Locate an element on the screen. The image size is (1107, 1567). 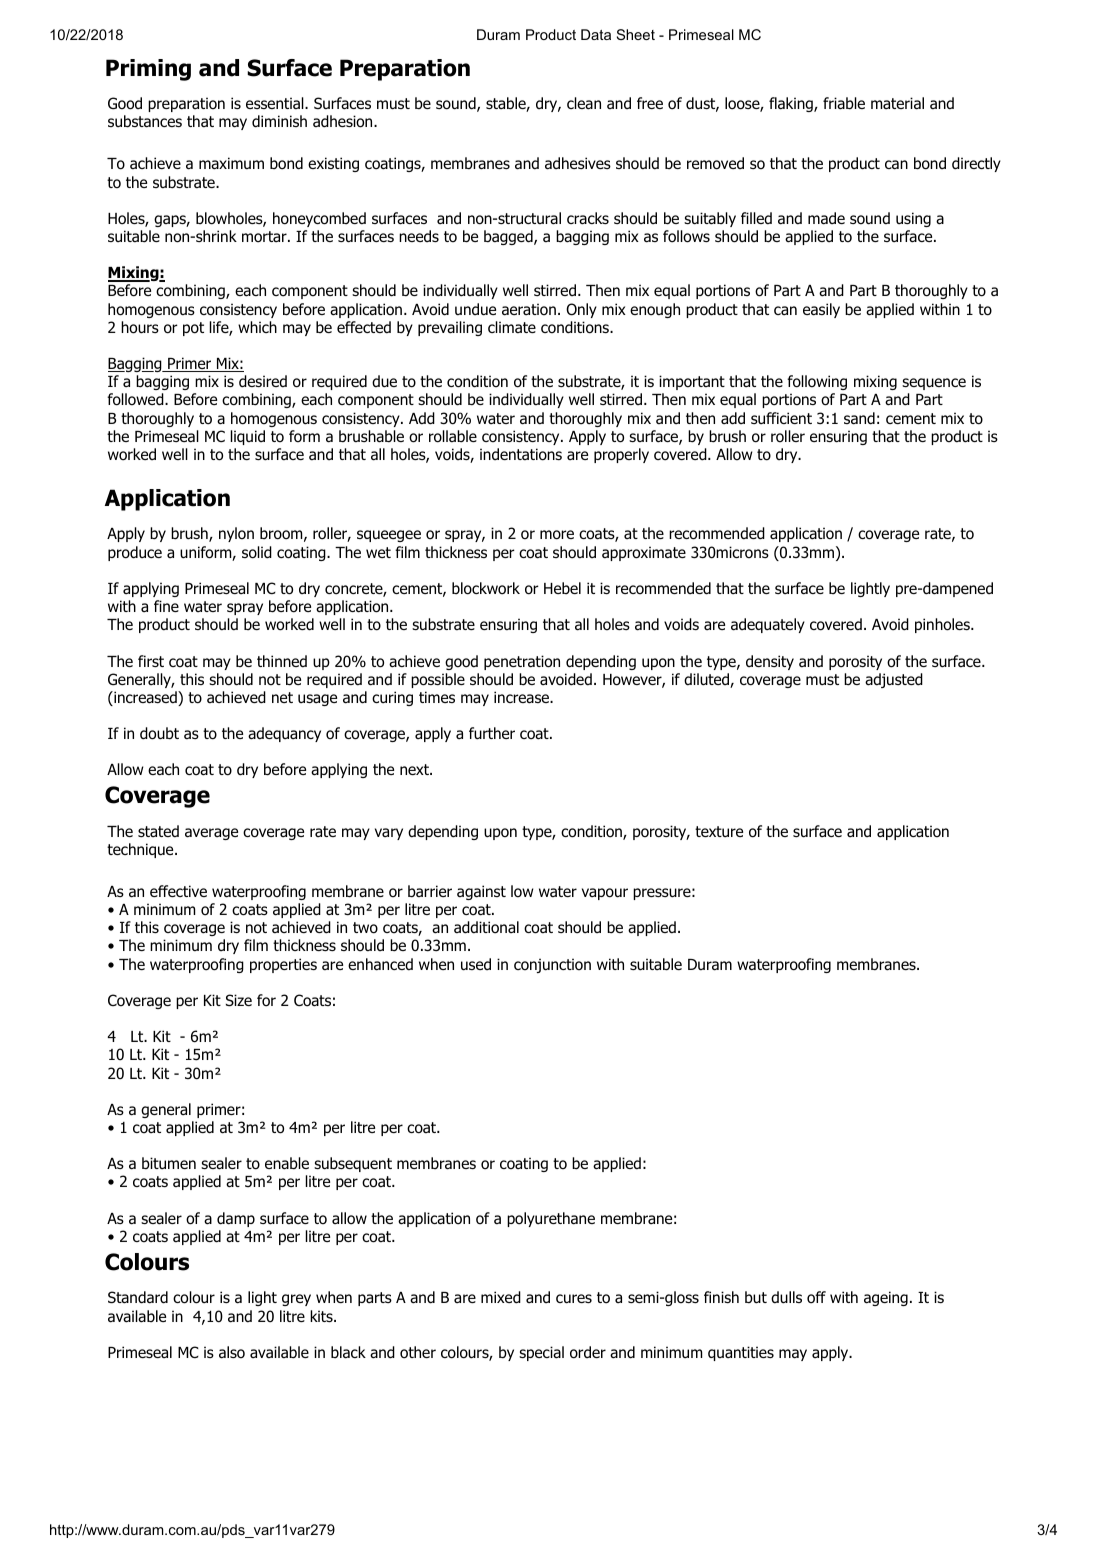
also is located at coordinates (232, 1352).
